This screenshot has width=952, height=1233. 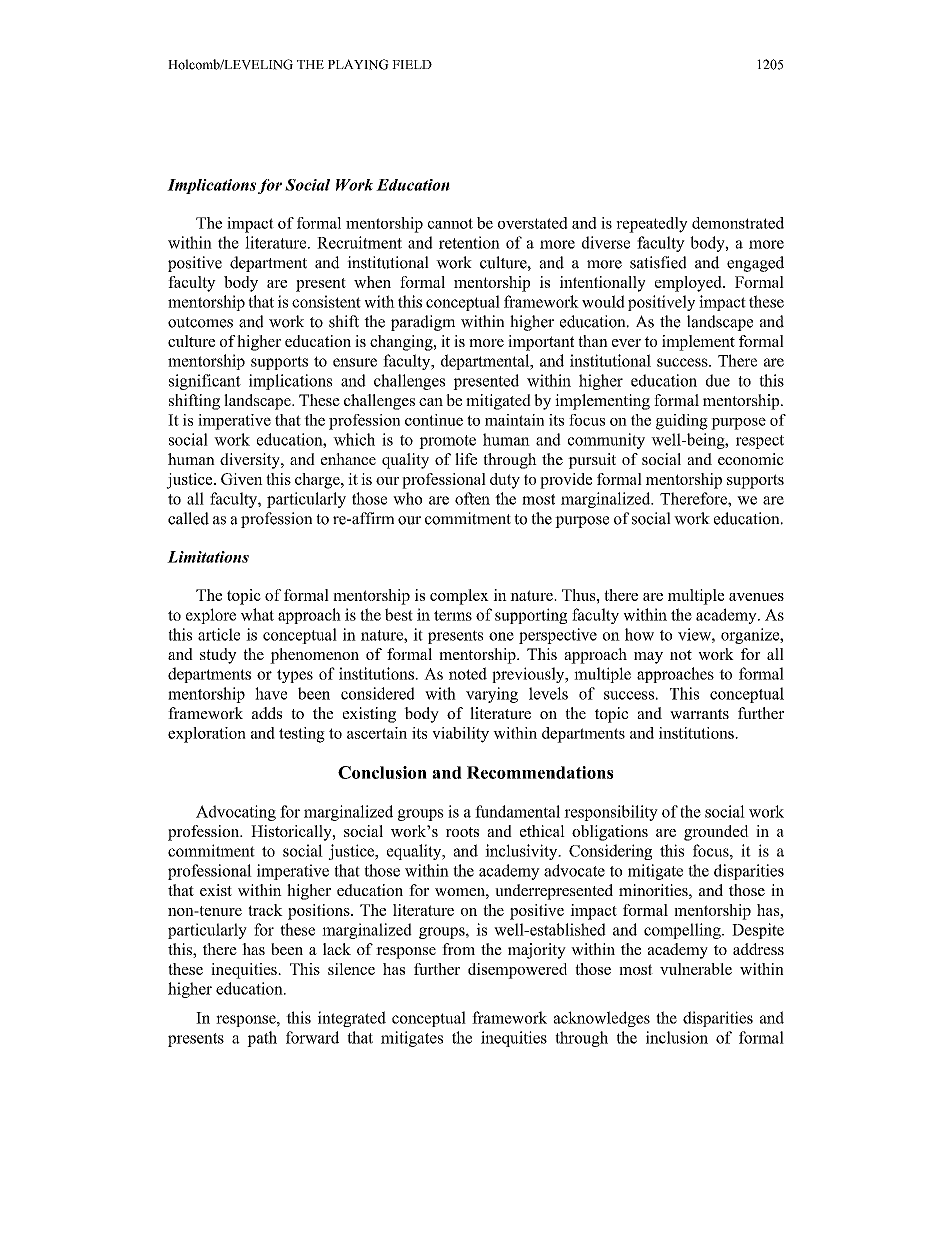 What do you see at coordinates (677, 1037) in the screenshot?
I see `inclusion` at bounding box center [677, 1037].
